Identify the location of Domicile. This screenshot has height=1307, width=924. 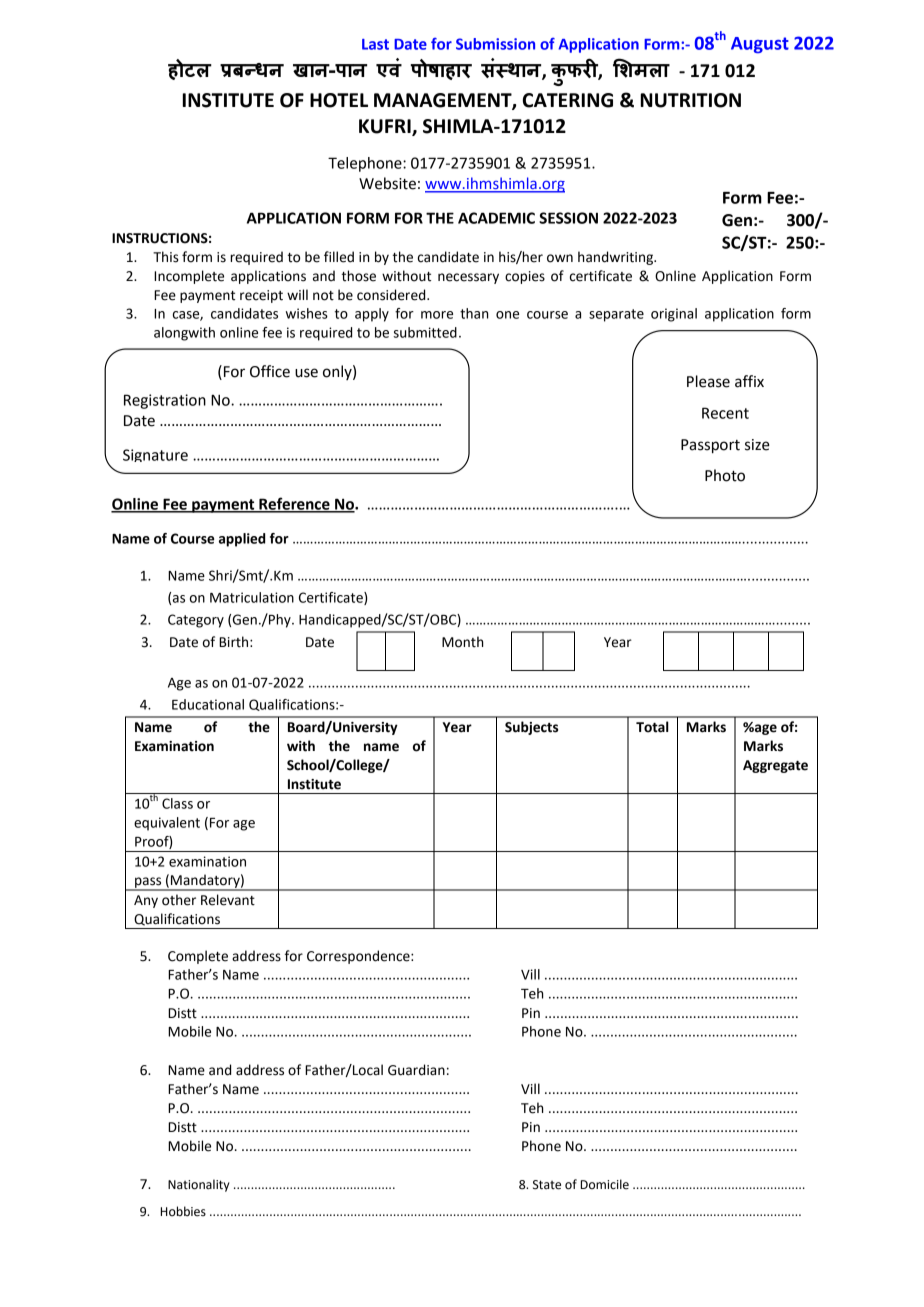
(605, 1184).
